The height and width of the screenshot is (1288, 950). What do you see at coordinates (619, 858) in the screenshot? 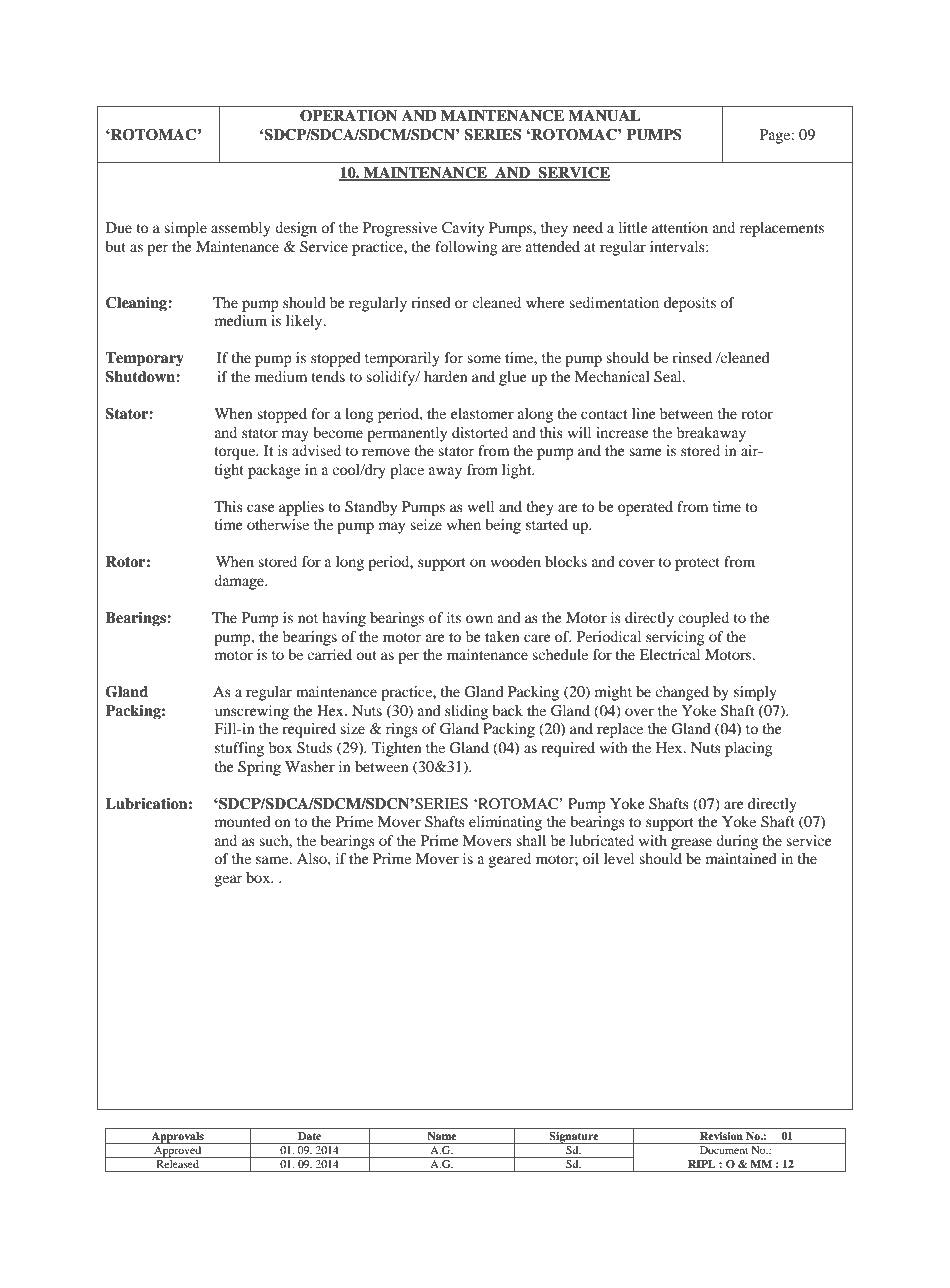
I see `level` at bounding box center [619, 858].
